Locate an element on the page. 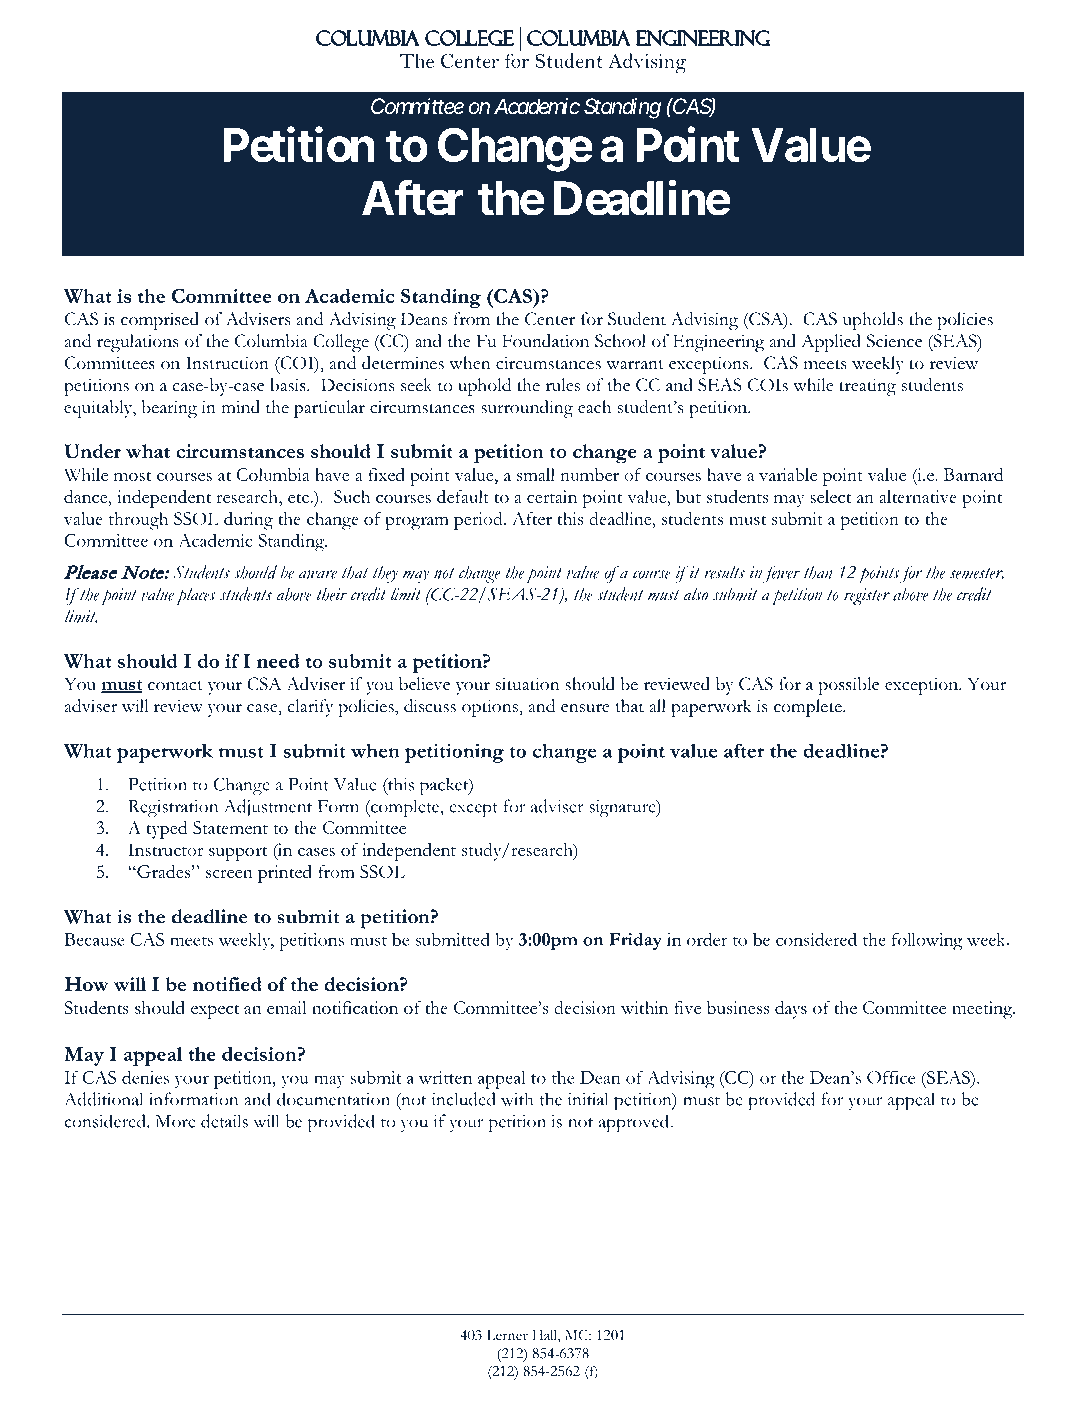 This document has width=1086, height=1405. Office is located at coordinates (891, 1077).
